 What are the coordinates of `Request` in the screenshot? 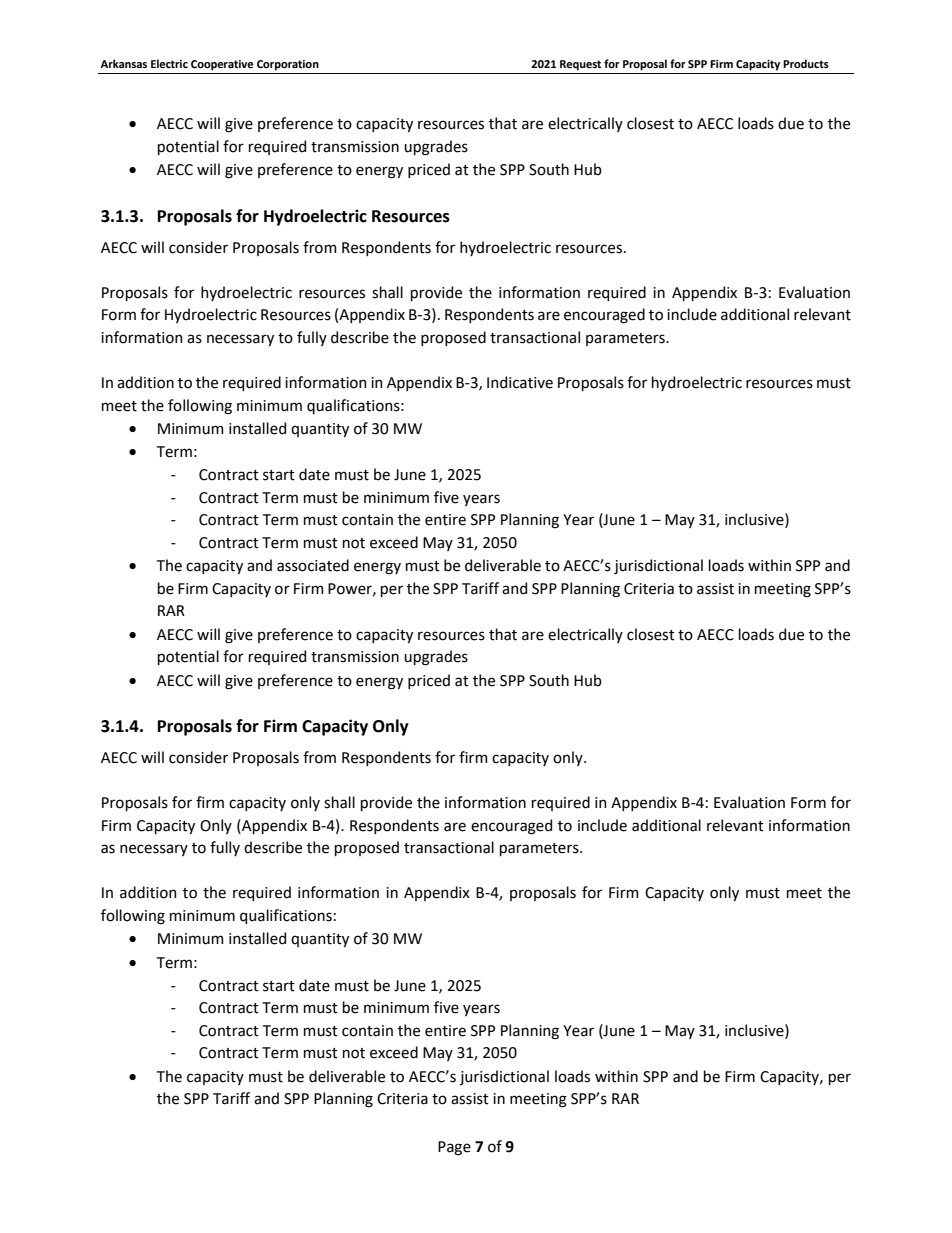 It's located at (580, 65).
